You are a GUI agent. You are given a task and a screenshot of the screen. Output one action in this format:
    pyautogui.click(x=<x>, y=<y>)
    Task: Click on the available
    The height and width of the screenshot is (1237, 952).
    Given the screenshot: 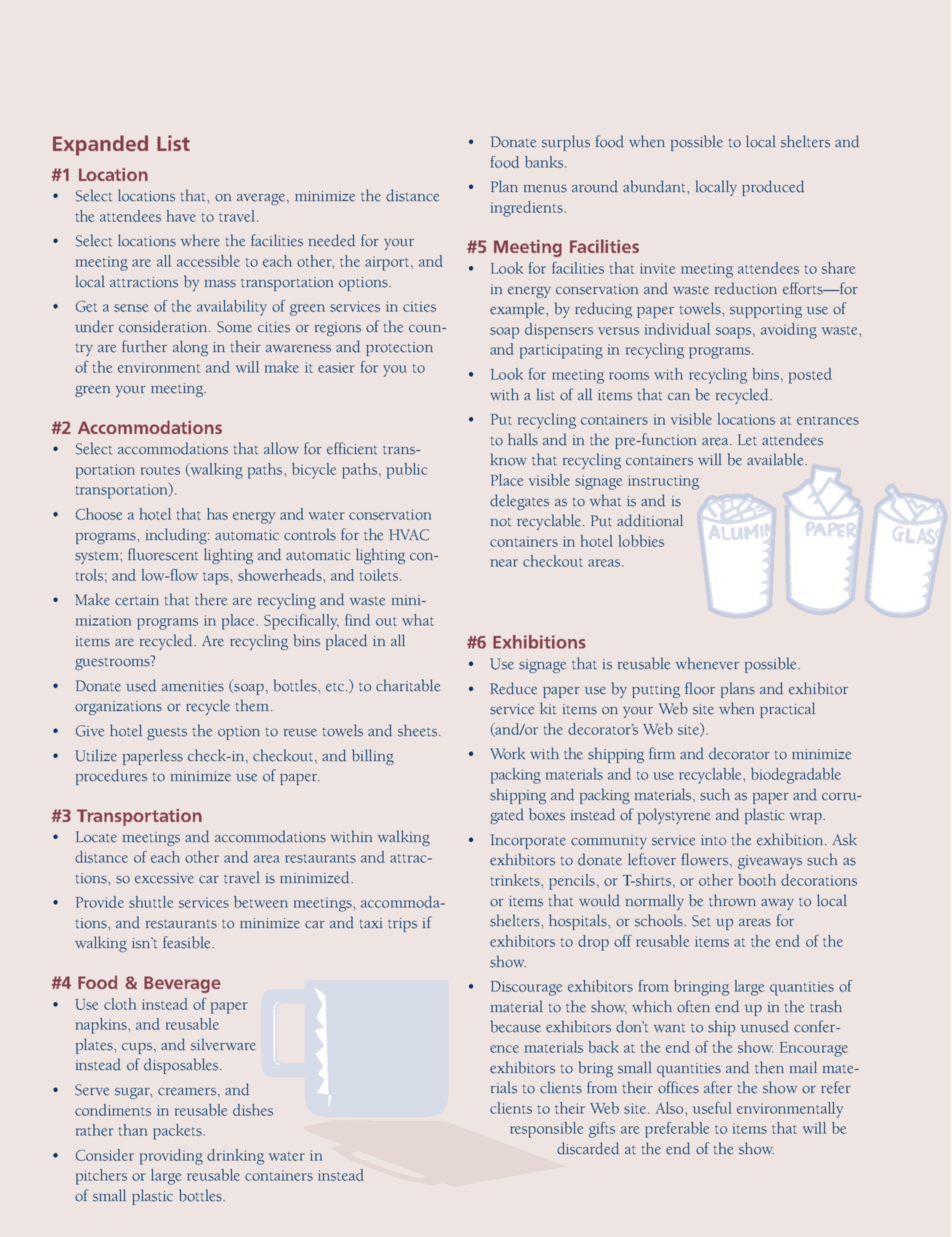 What is the action you would take?
    pyautogui.click(x=776, y=459)
